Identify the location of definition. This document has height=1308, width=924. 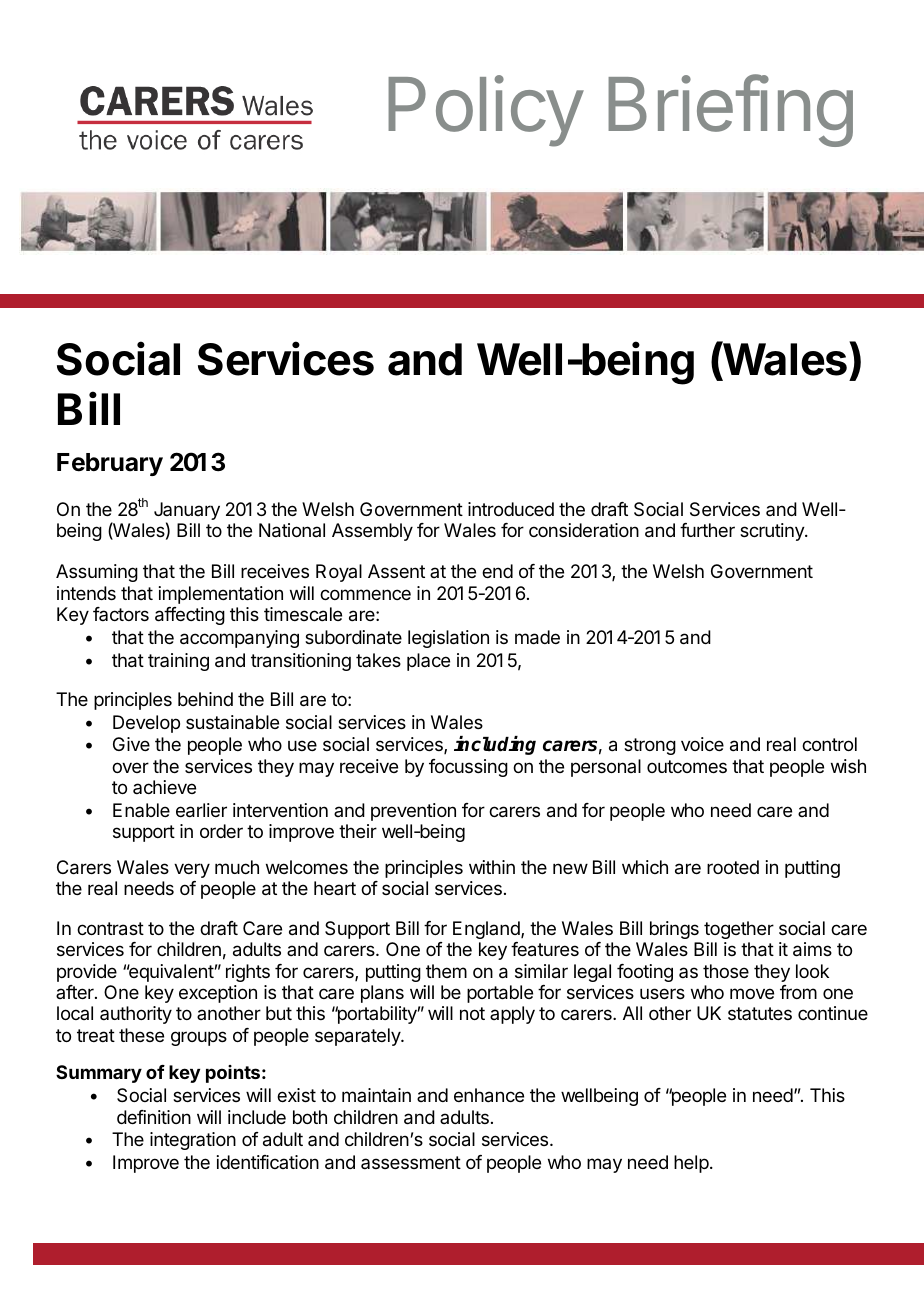
(154, 1117).
